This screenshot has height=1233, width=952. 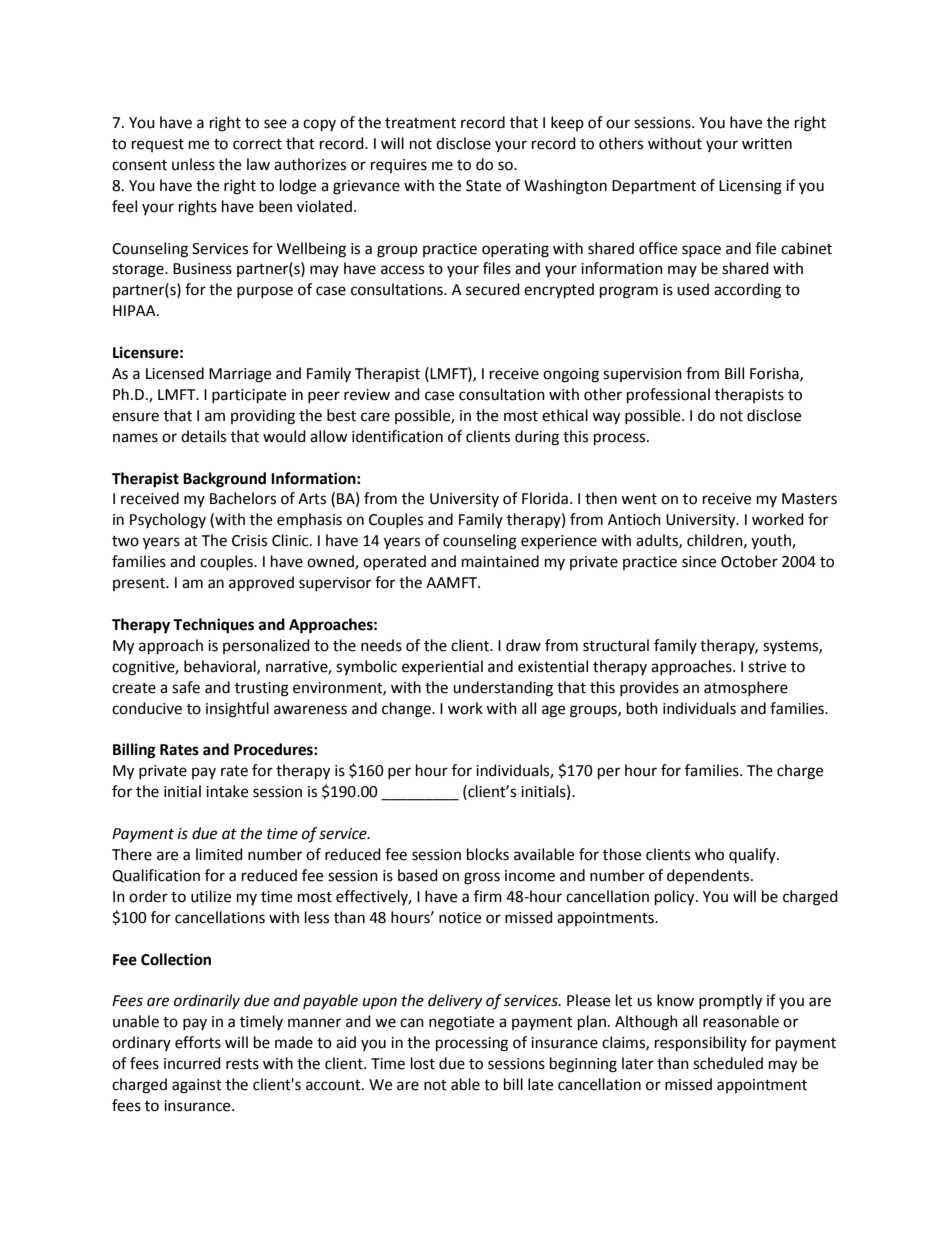 I want to click on State, so click(x=483, y=186).
